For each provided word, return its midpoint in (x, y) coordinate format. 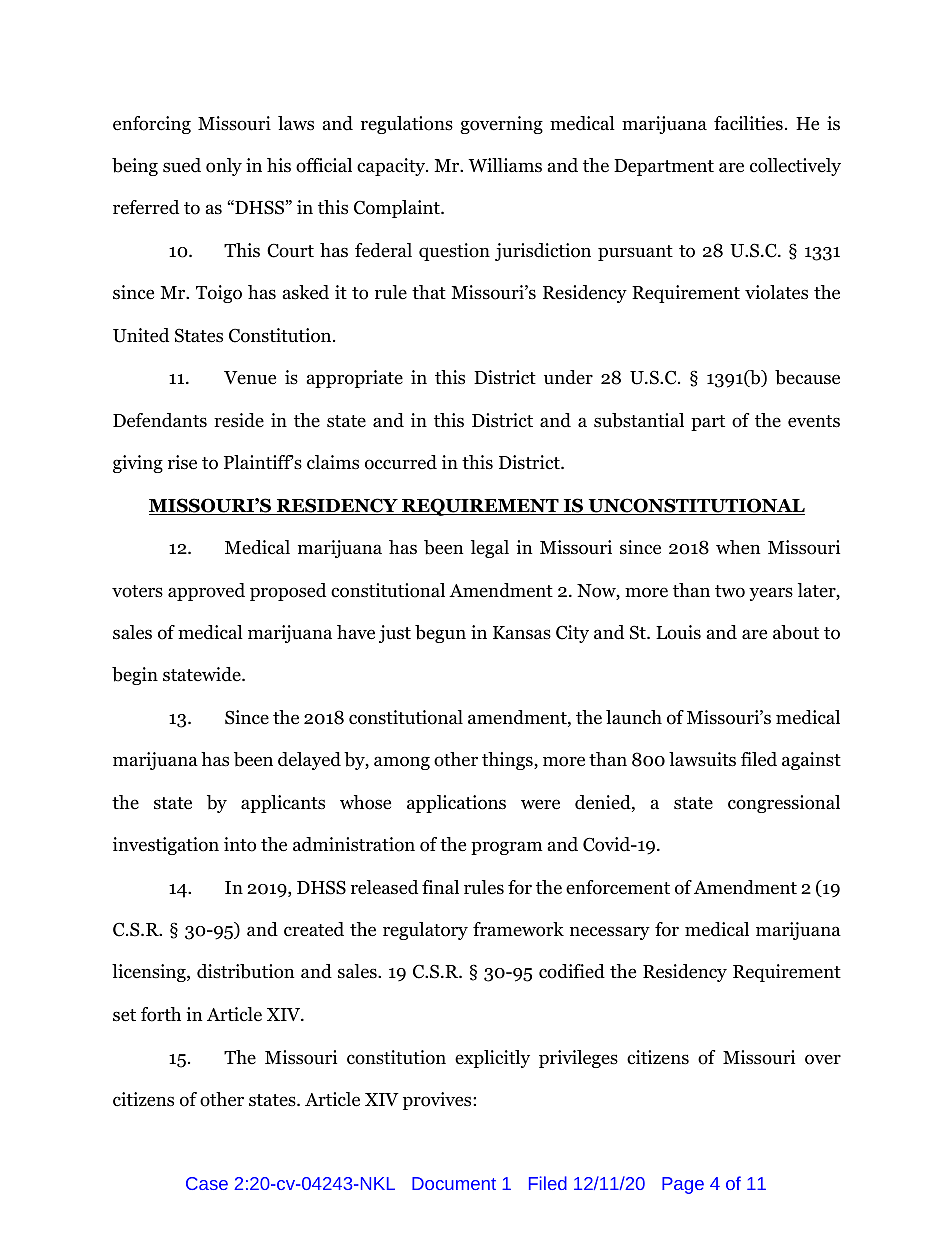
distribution (246, 971)
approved (206, 592)
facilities (748, 123)
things (508, 761)
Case (207, 1183)
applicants (283, 804)
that (429, 292)
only (224, 167)
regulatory (425, 931)
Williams (505, 165)
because (807, 377)
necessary (610, 933)
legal (490, 549)
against (811, 761)
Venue (250, 378)
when (738, 547)
